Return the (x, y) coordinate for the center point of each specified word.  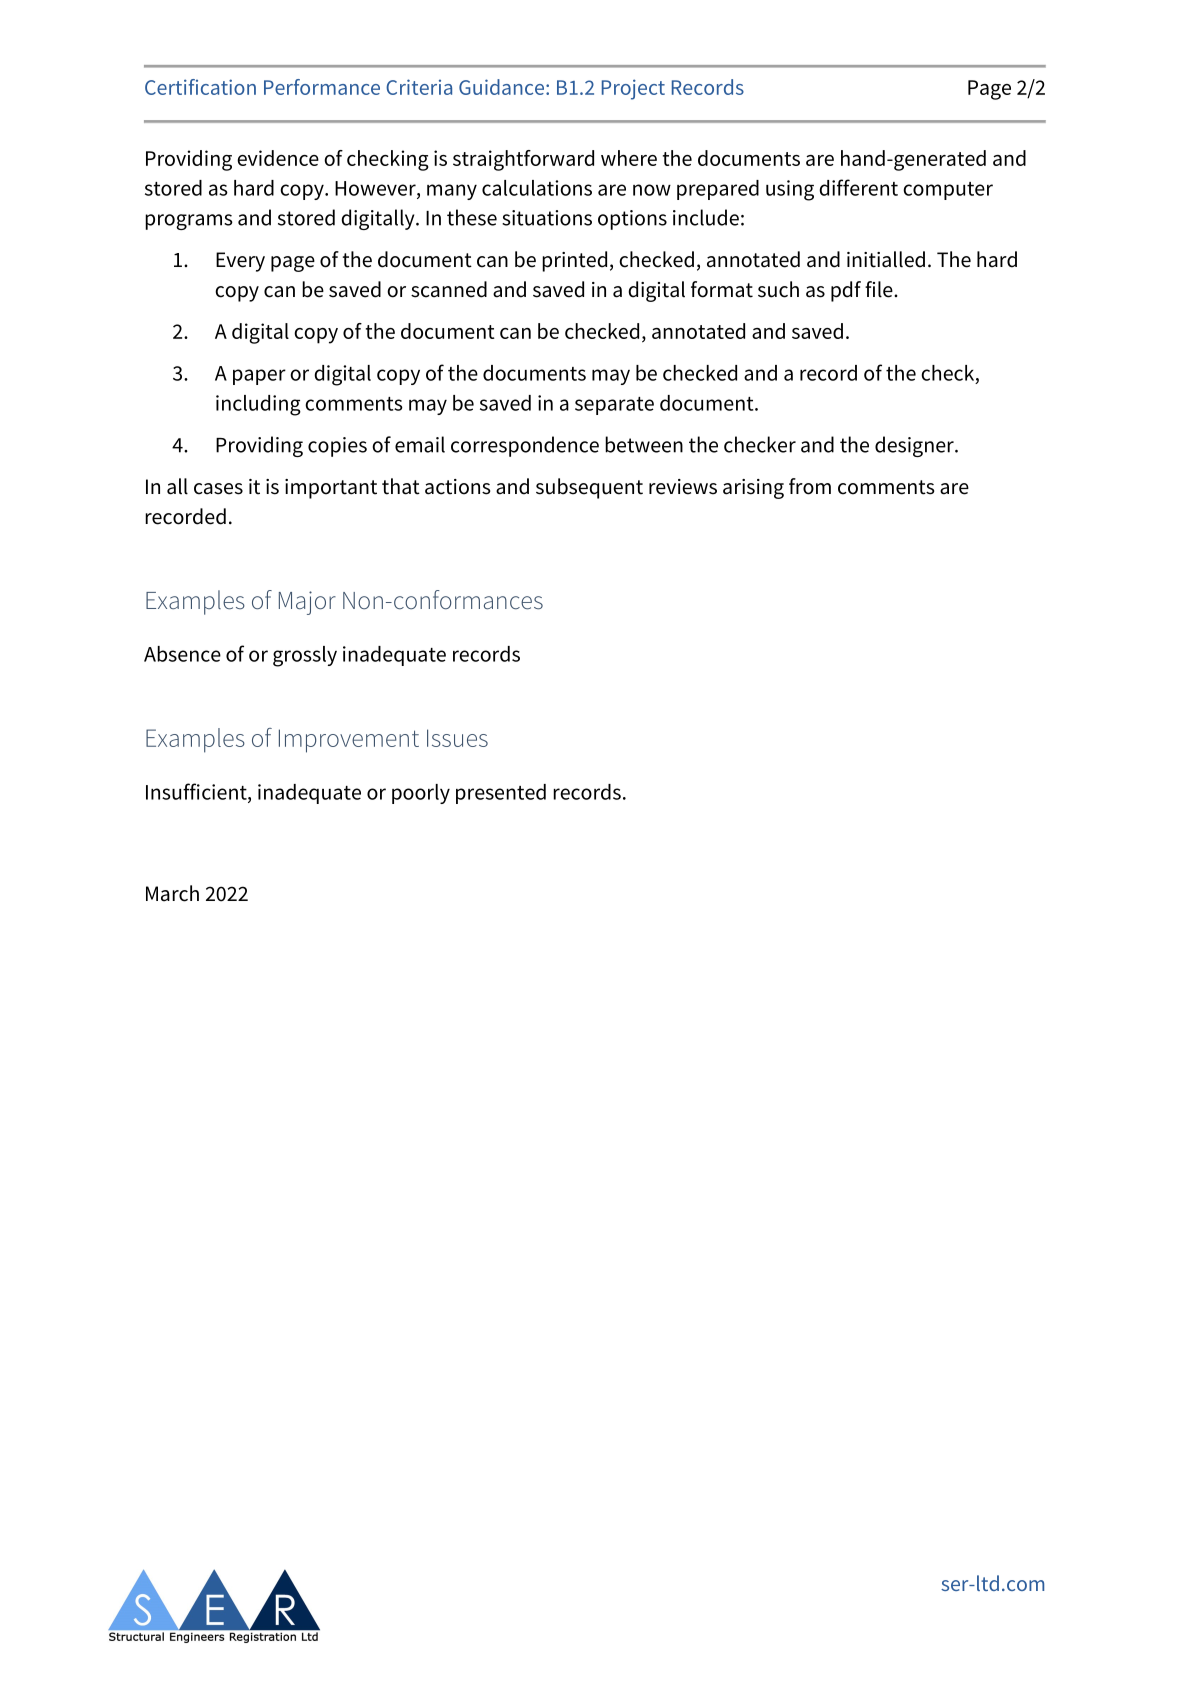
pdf (846, 291)
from (810, 486)
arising (753, 489)
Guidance (503, 87)
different (858, 187)
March (172, 893)
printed (574, 261)
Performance (322, 87)
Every (240, 262)
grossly (305, 656)
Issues (457, 738)
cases (218, 489)
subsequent (589, 488)
